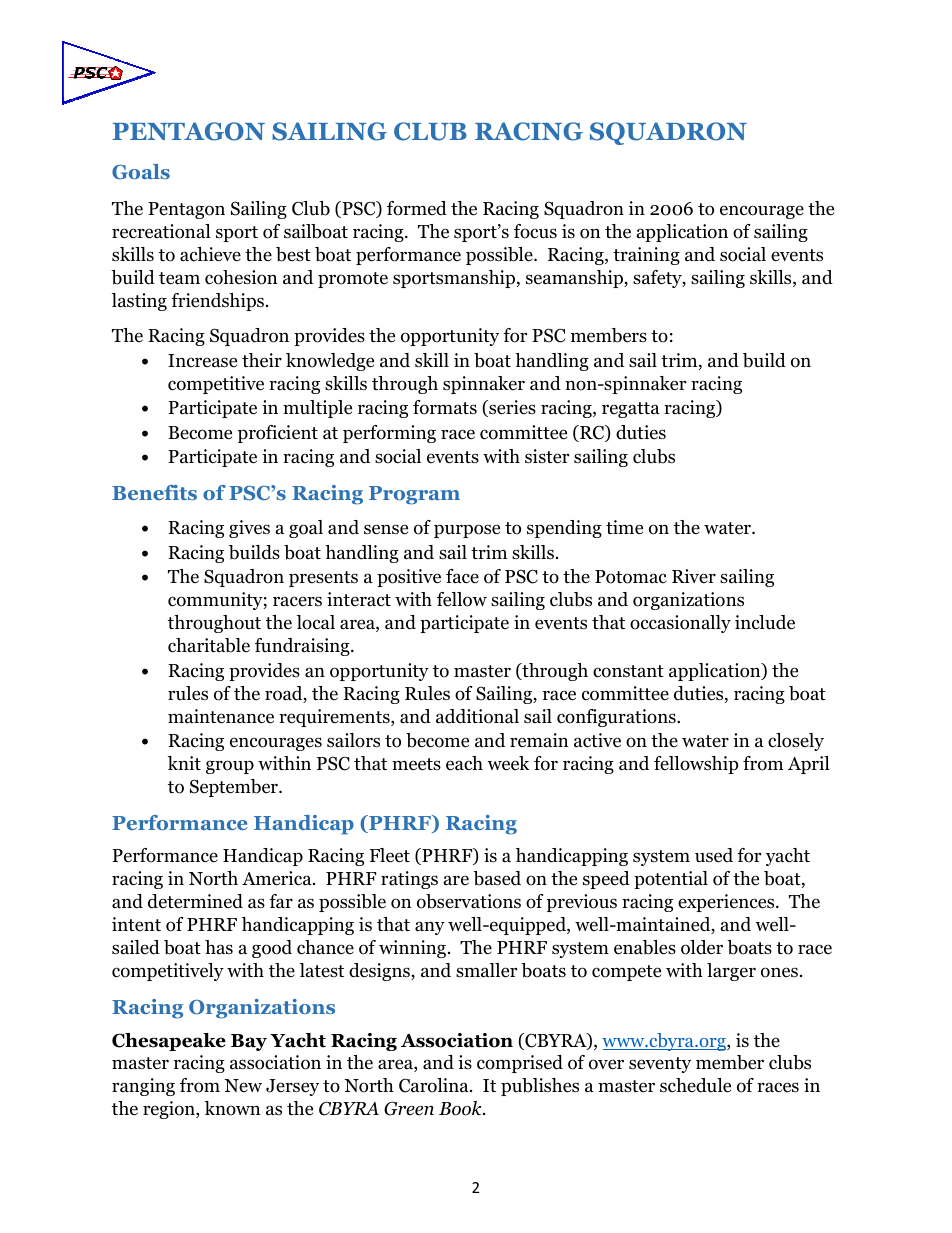  I want to click on September, so click(235, 788).
